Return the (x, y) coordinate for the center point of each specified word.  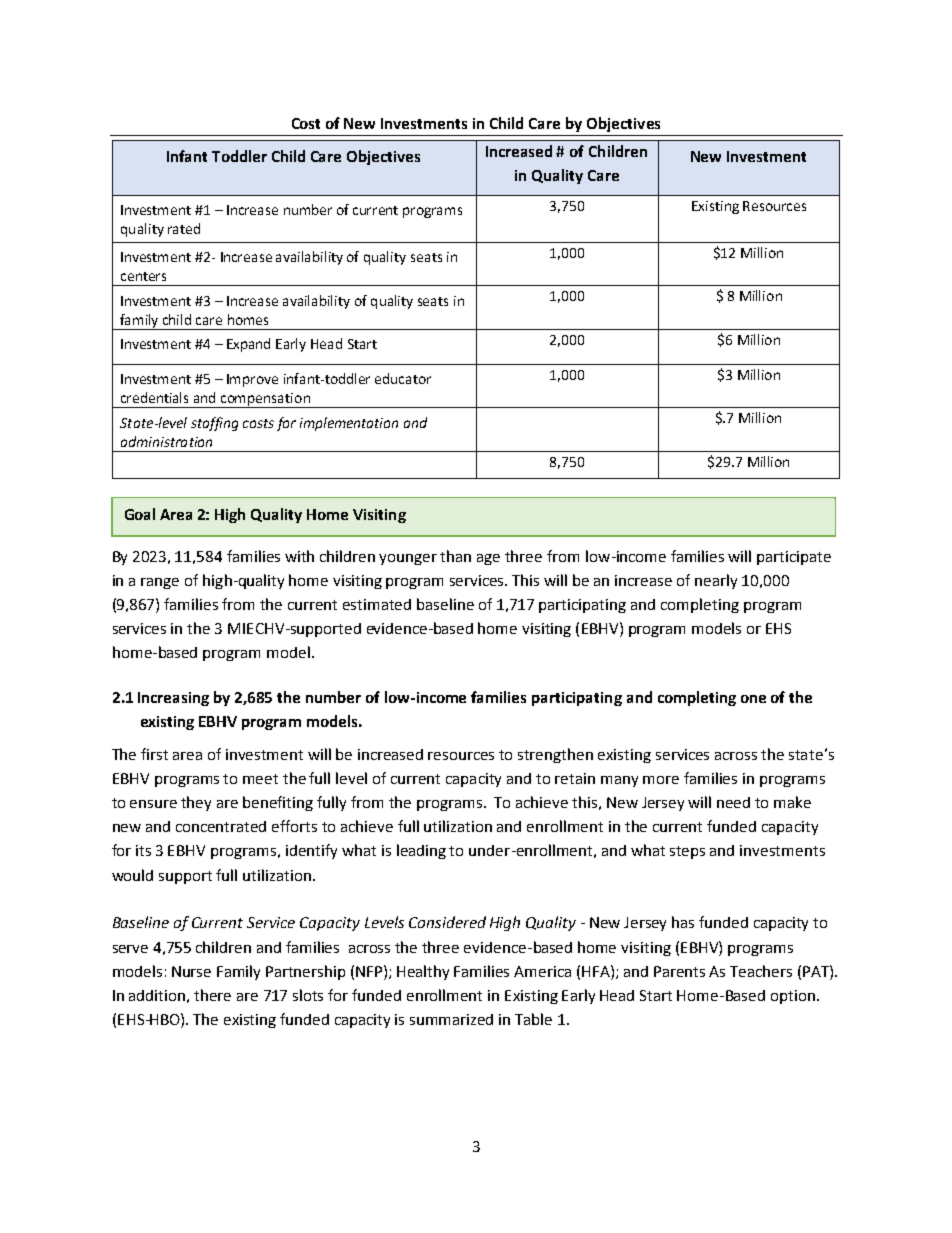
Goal (140, 514)
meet (260, 779)
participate (794, 558)
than (455, 556)
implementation (349, 424)
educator (403, 378)
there (212, 995)
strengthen (555, 755)
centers (143, 276)
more (661, 780)
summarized (451, 1019)
